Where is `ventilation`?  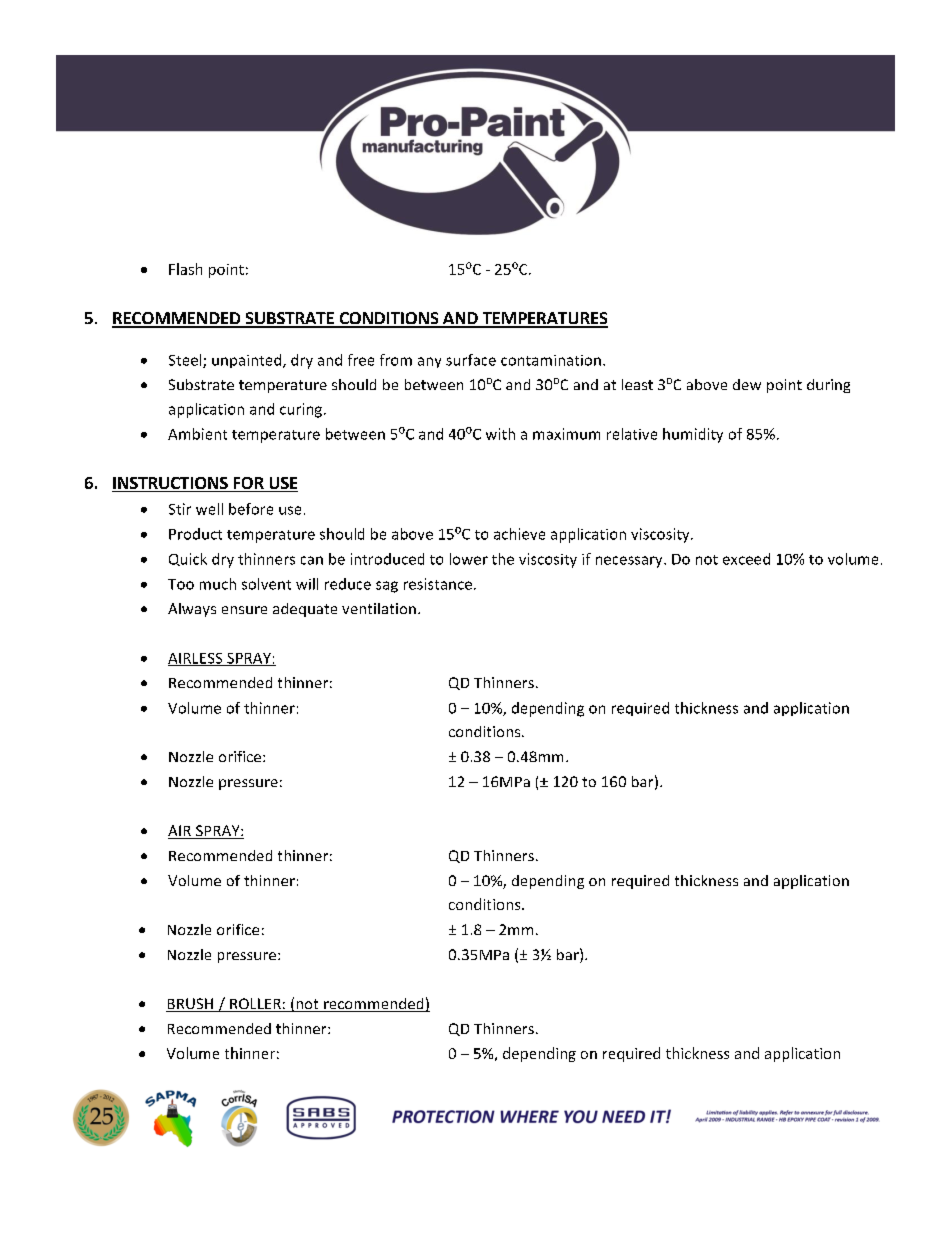
ventilation is located at coordinates (379, 608).
